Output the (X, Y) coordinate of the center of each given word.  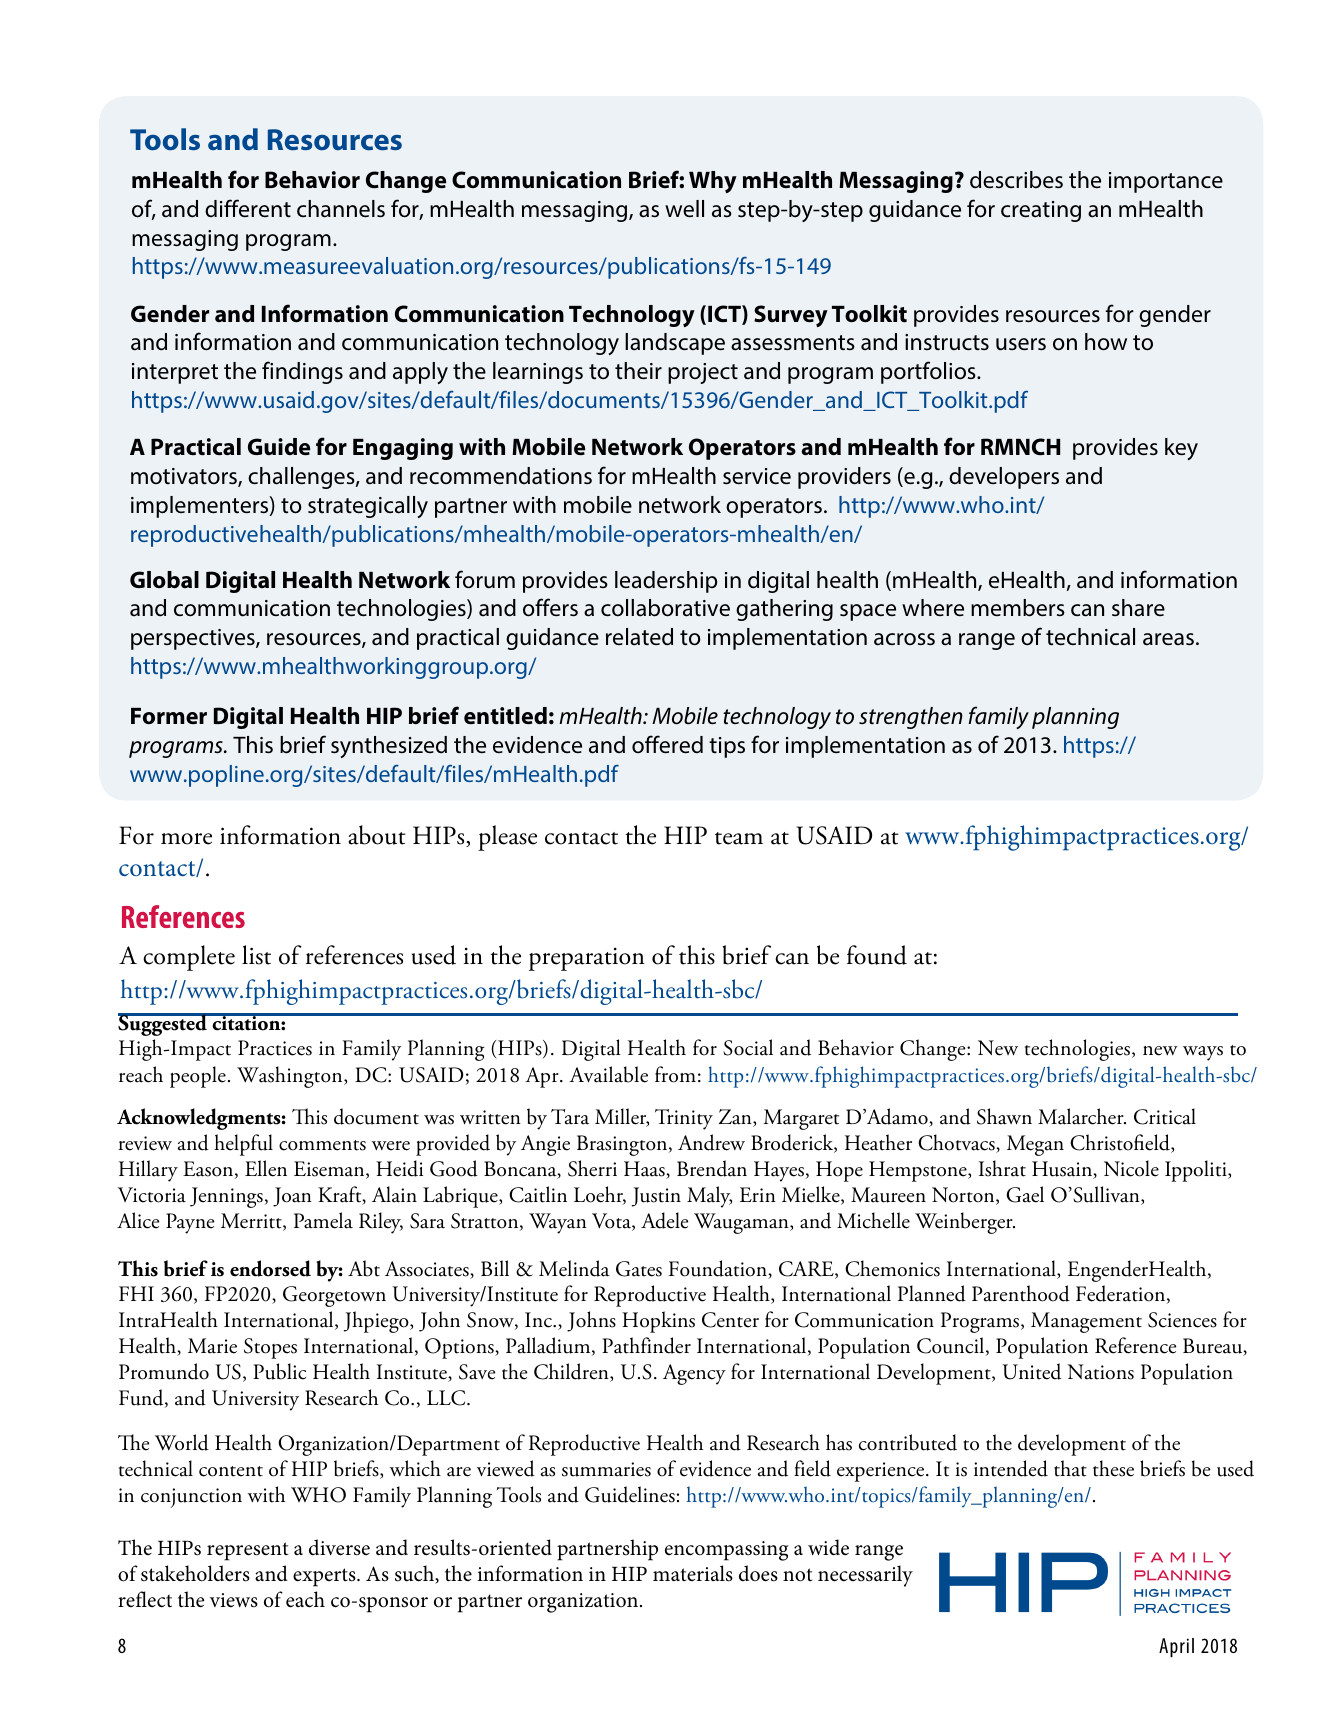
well (684, 209)
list (256, 955)
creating (1041, 211)
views (234, 1600)
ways (1203, 1053)
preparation (587, 959)
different (248, 208)
